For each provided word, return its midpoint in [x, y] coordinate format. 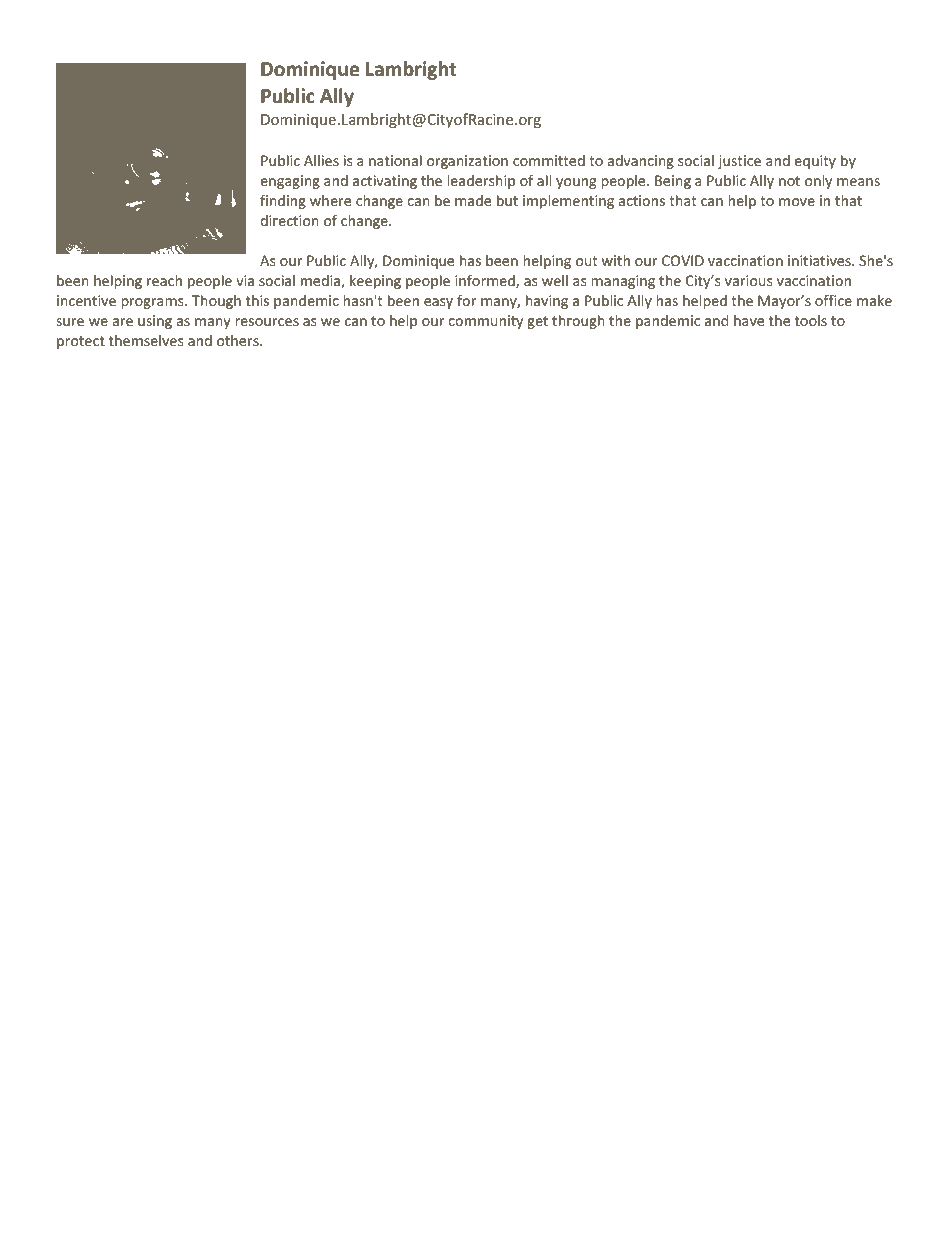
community [485, 322]
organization [467, 162]
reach [164, 280]
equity [815, 162]
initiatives [820, 260]
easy [438, 303]
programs [153, 303]
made [473, 200]
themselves [146, 340]
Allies [321, 160]
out [586, 261]
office [833, 300]
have [749, 320]
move [797, 202]
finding [283, 202]
